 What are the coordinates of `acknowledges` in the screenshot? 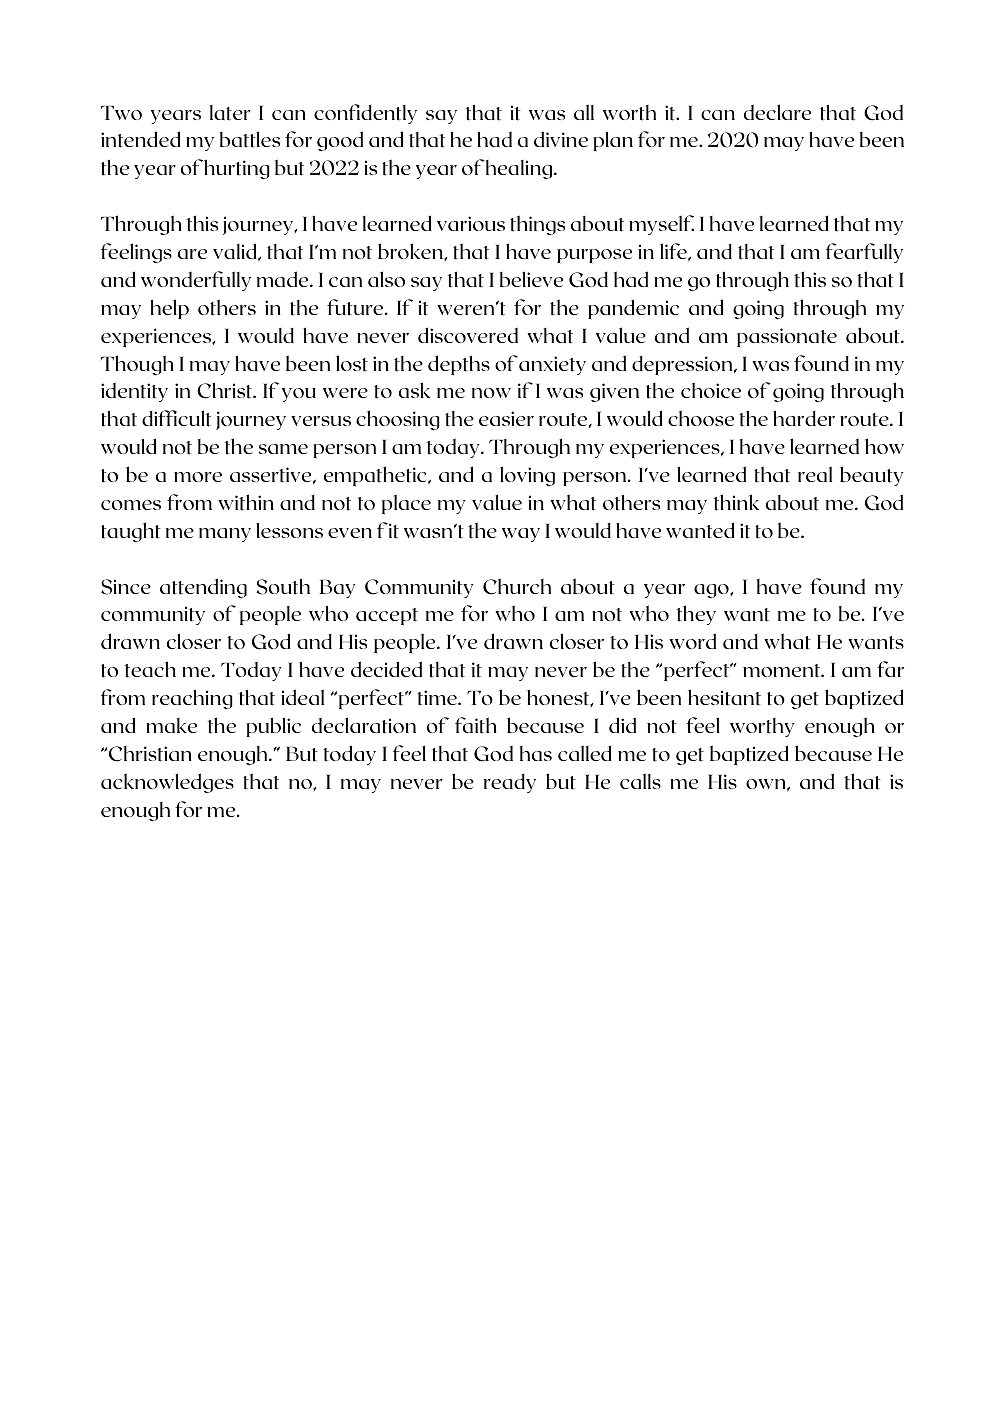 It's located at (167, 783).
